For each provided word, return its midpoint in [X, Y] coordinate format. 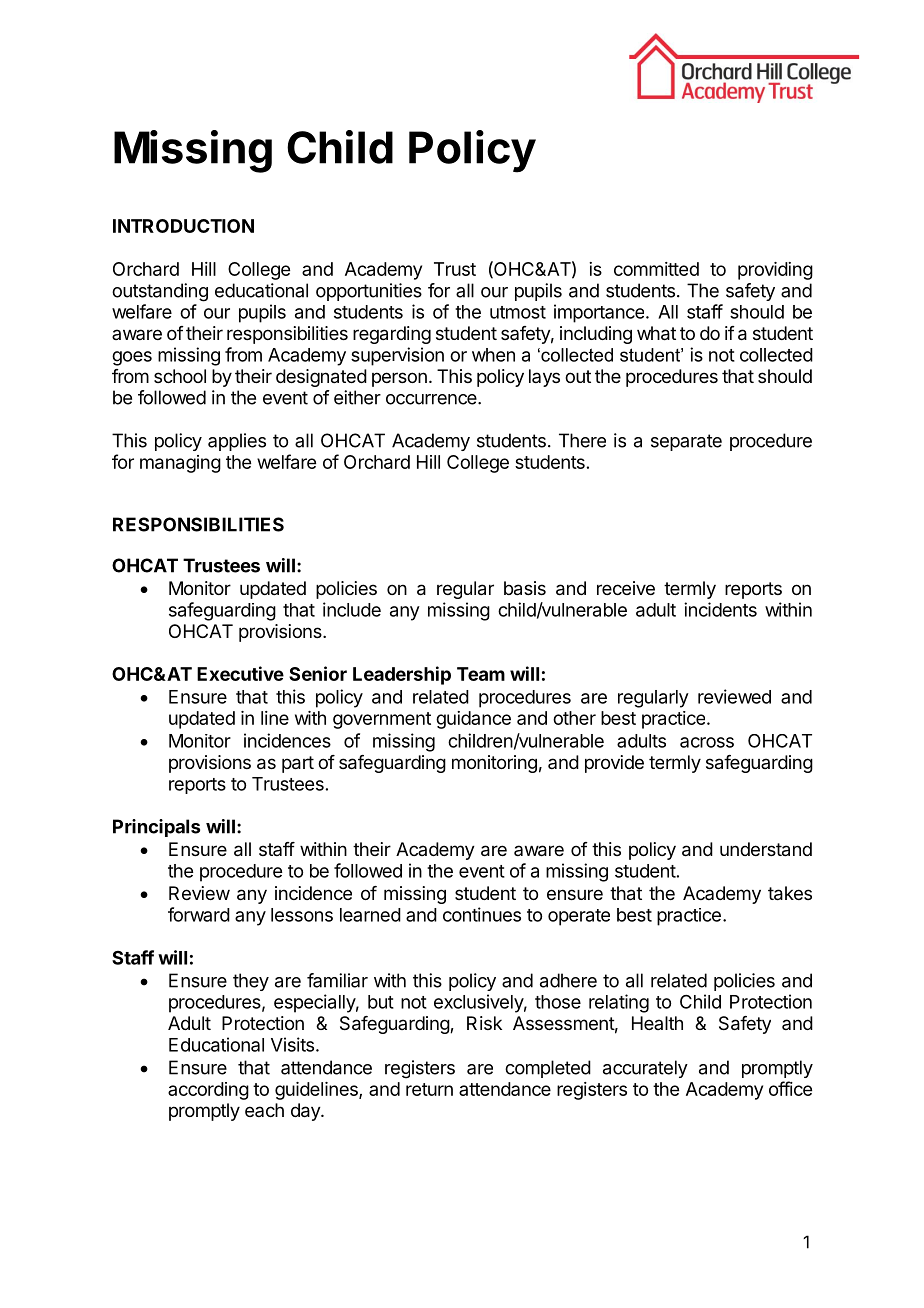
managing [180, 464]
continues [482, 914]
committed [656, 269]
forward [199, 914]
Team [481, 674]
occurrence [432, 399]
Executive [240, 673]
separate [686, 442]
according [208, 1091]
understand [766, 849]
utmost [518, 312]
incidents [720, 609]
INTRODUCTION [183, 226]
